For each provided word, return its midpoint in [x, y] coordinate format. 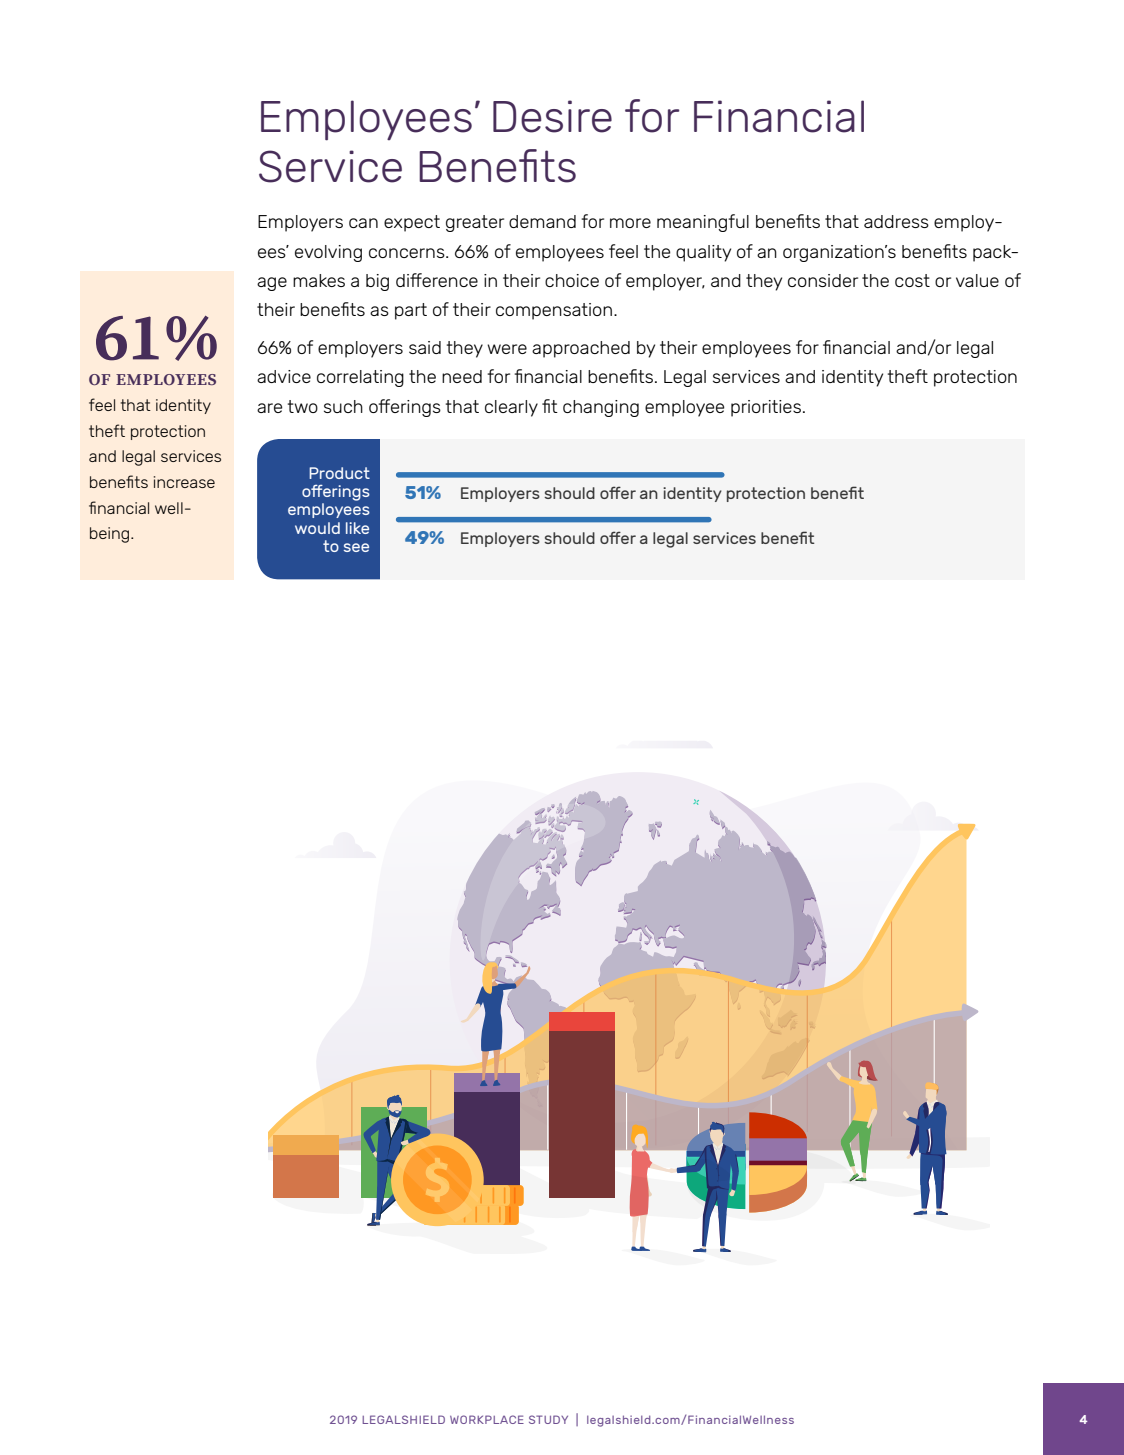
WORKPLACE [487, 1419]
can [363, 223]
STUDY [548, 1419]
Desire [552, 116]
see [356, 547]
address [896, 221]
